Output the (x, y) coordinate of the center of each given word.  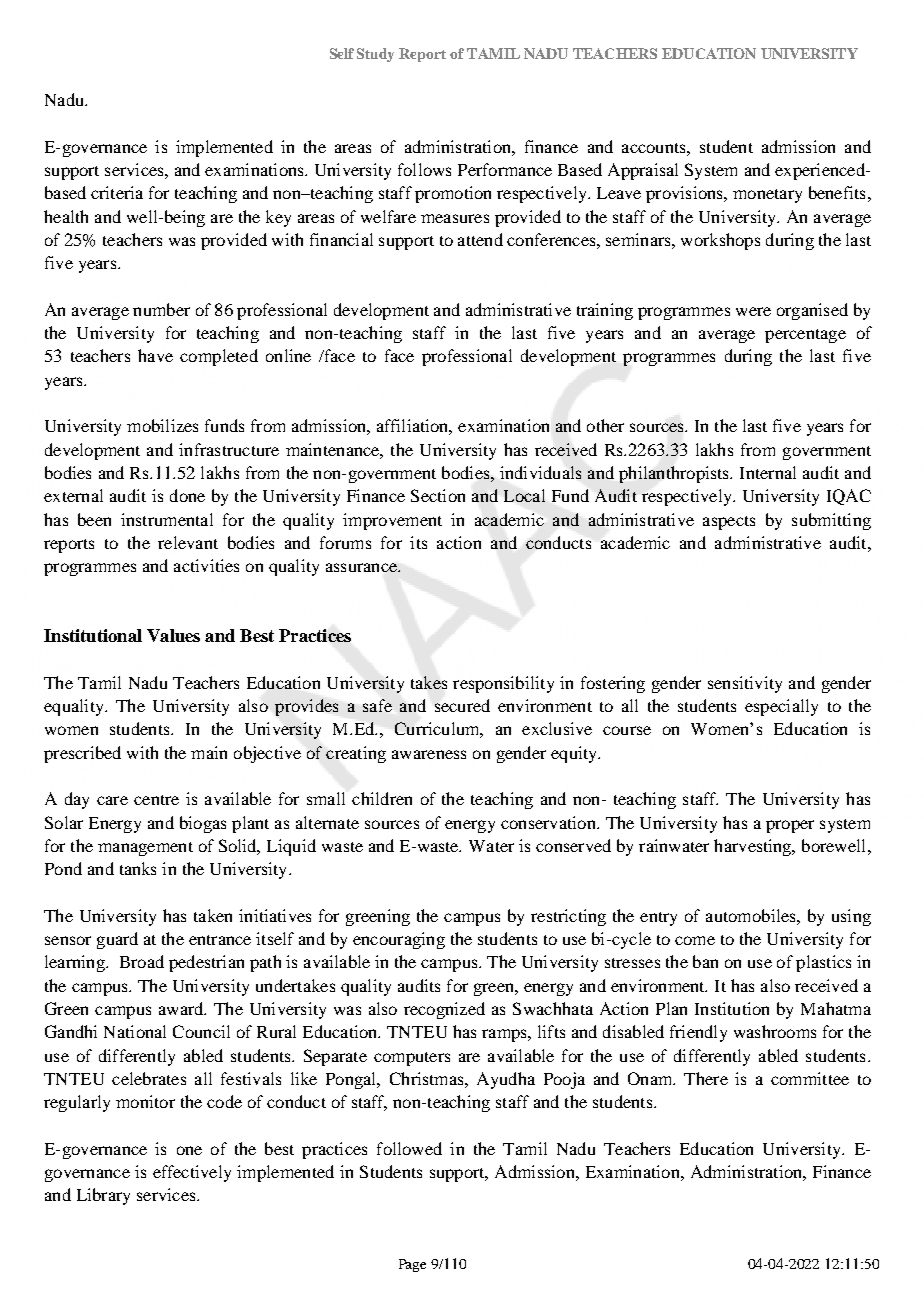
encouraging (399, 940)
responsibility (503, 684)
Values (173, 635)
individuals (540, 472)
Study (375, 55)
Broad (142, 961)
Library (103, 1196)
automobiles (752, 915)
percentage (805, 336)
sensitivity (745, 684)
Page (412, 1265)
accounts (655, 148)
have (155, 355)
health (66, 216)
